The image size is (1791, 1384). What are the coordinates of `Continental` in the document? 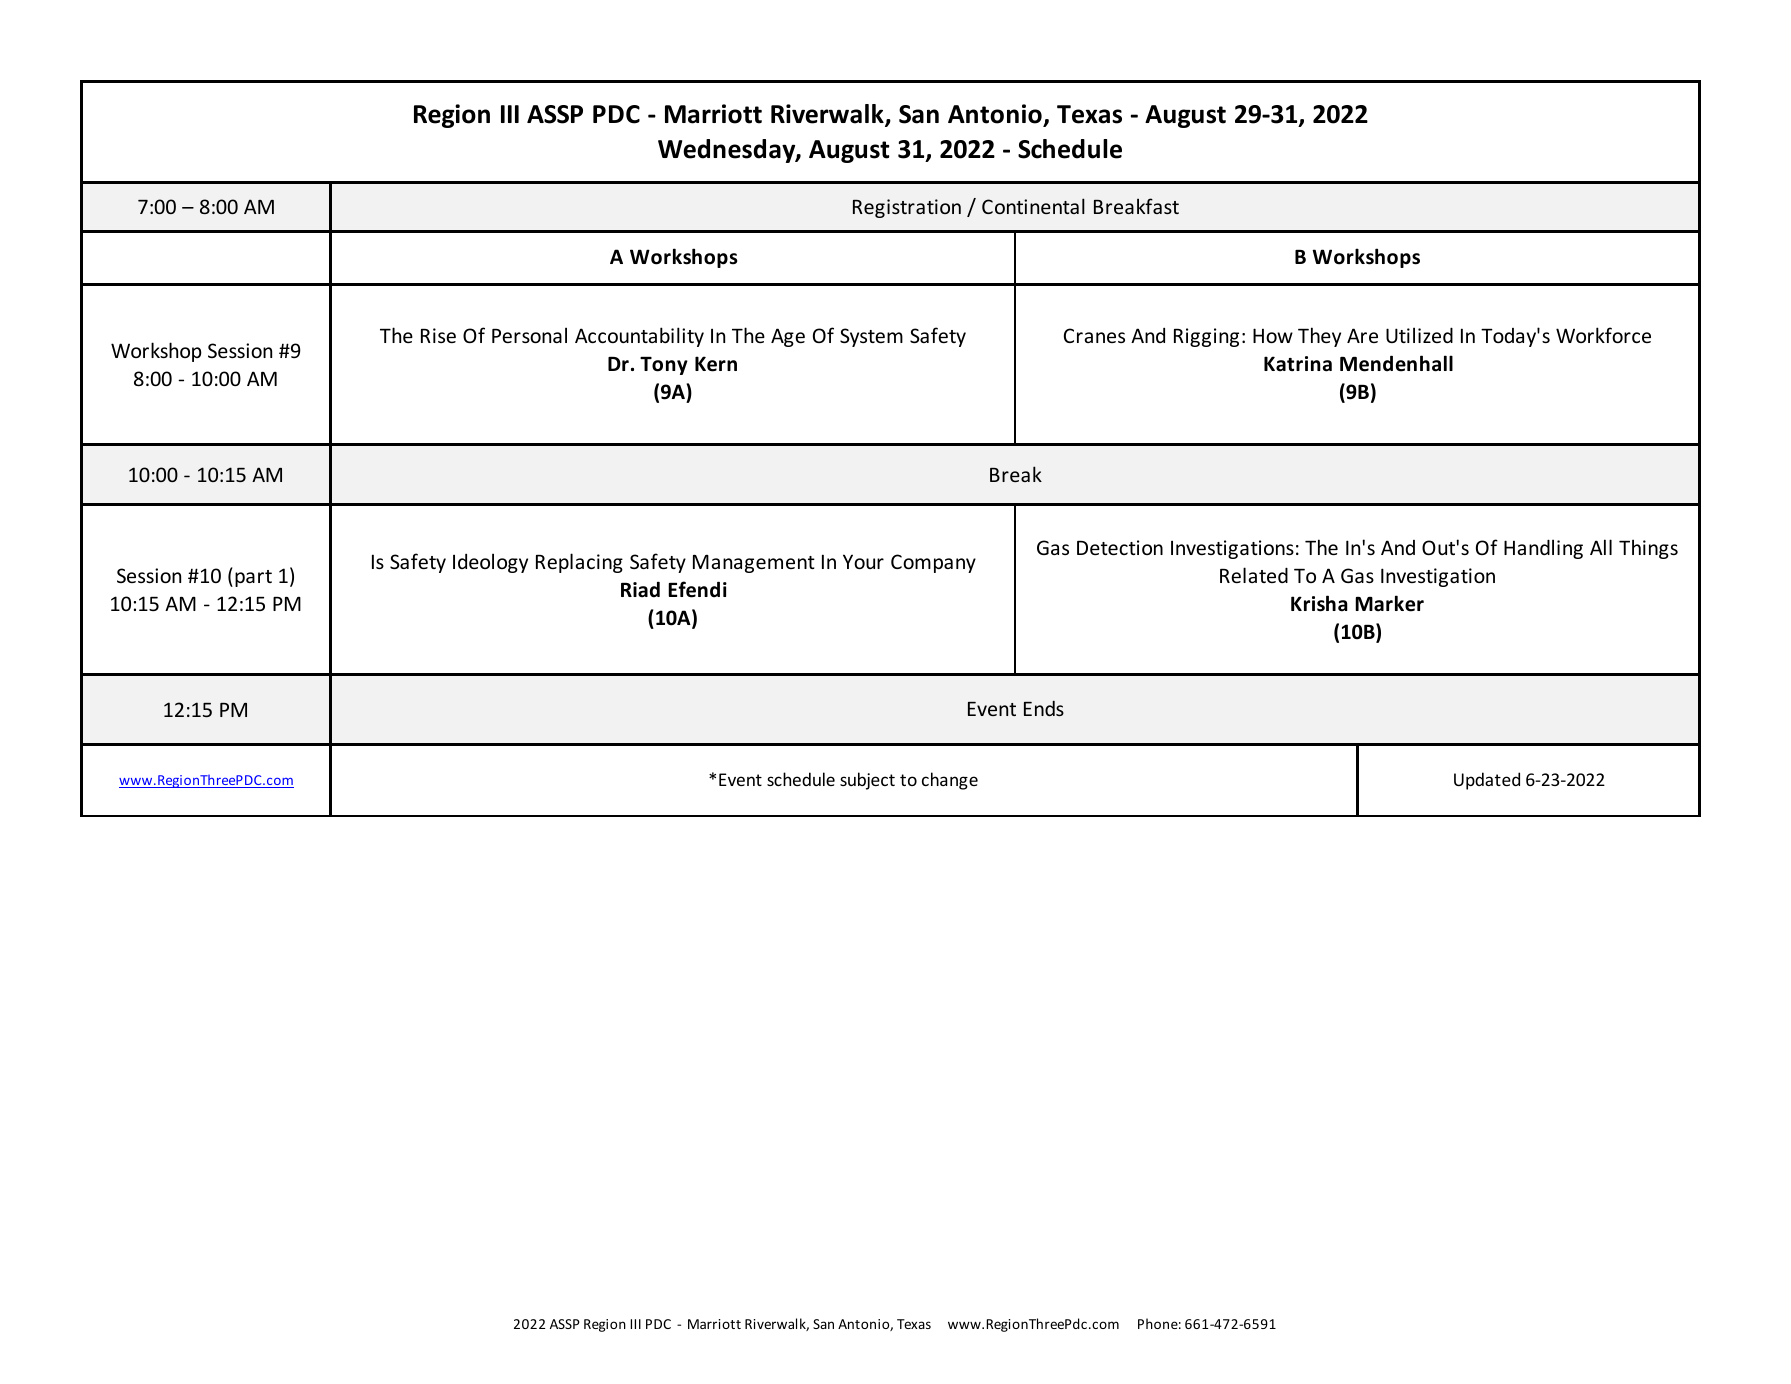 It's located at (1033, 206).
